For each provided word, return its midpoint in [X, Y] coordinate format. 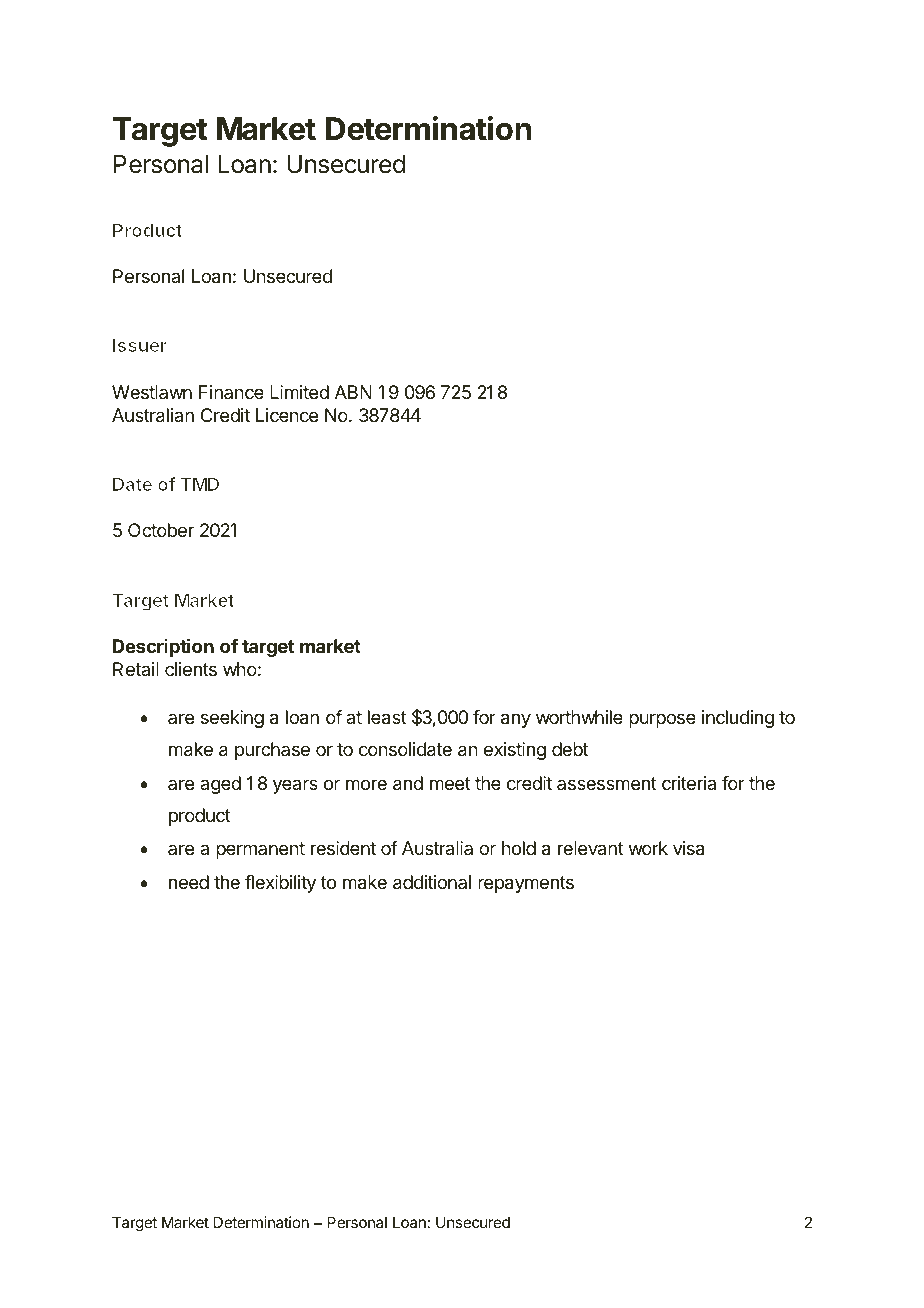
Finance [231, 392]
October [161, 530]
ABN [353, 392]
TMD [200, 484]
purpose [662, 720]
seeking [232, 719]
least [387, 717]
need [189, 882]
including [738, 719]
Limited [299, 392]
